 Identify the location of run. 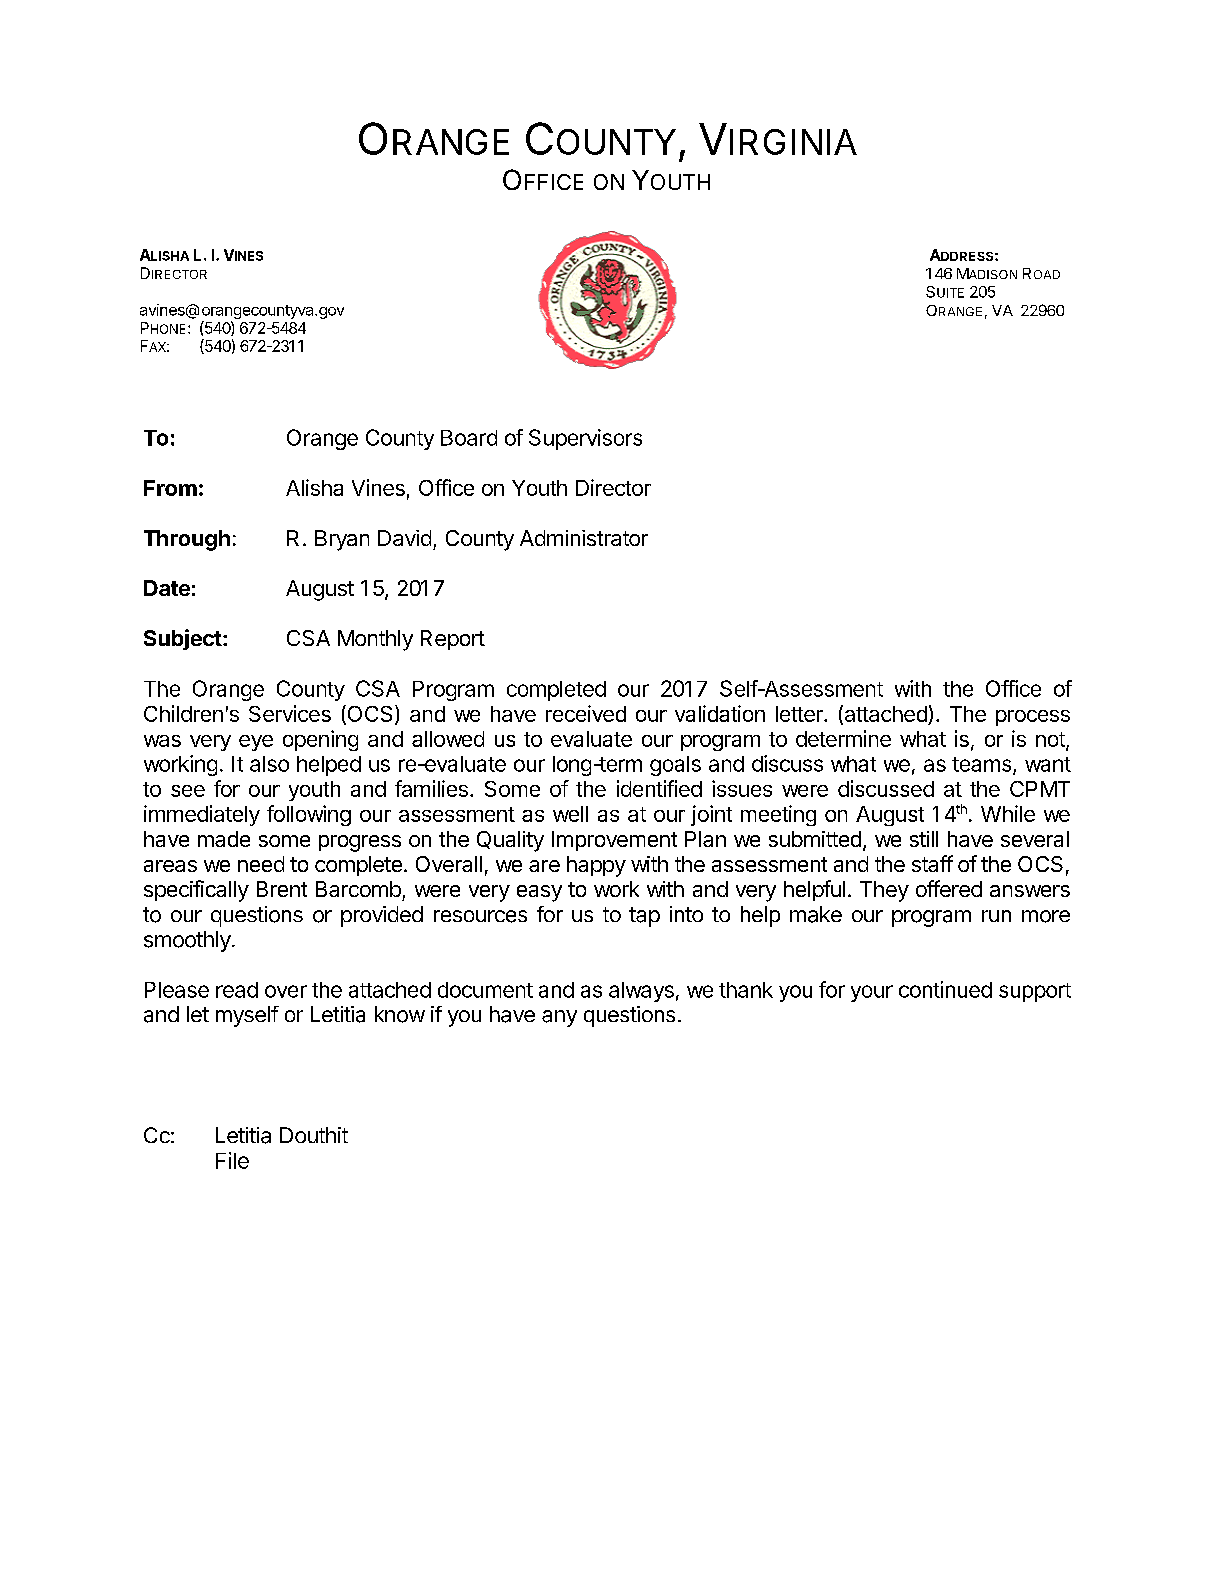
(996, 916).
